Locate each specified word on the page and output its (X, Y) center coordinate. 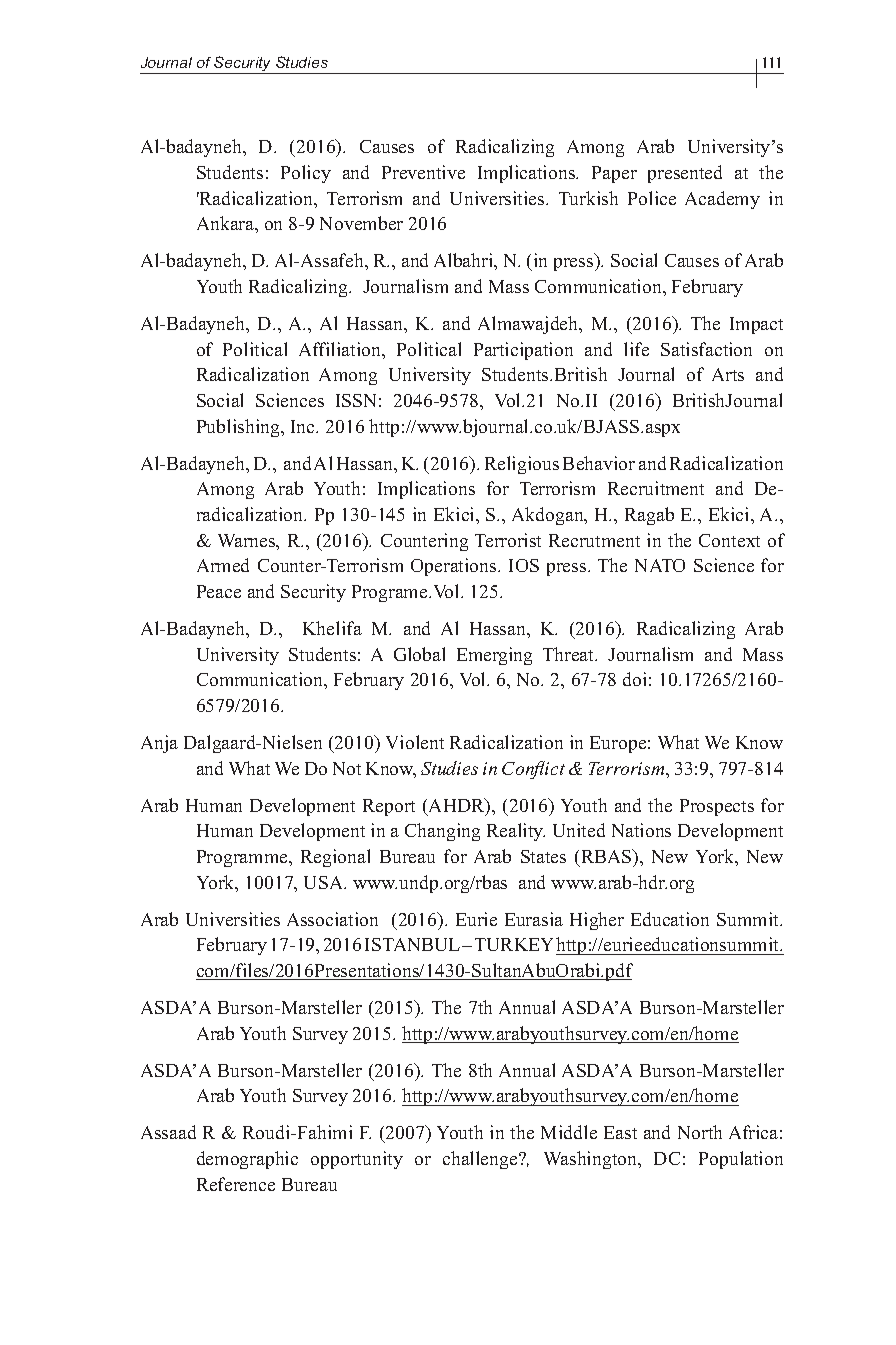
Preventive (423, 172)
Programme (243, 858)
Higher (597, 921)
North (700, 1132)
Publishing (240, 428)
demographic (247, 1160)
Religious (522, 465)
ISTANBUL (414, 944)
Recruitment (656, 488)
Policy (306, 174)
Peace (219, 591)
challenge (481, 1160)
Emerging (494, 656)
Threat (570, 654)
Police (652, 198)
